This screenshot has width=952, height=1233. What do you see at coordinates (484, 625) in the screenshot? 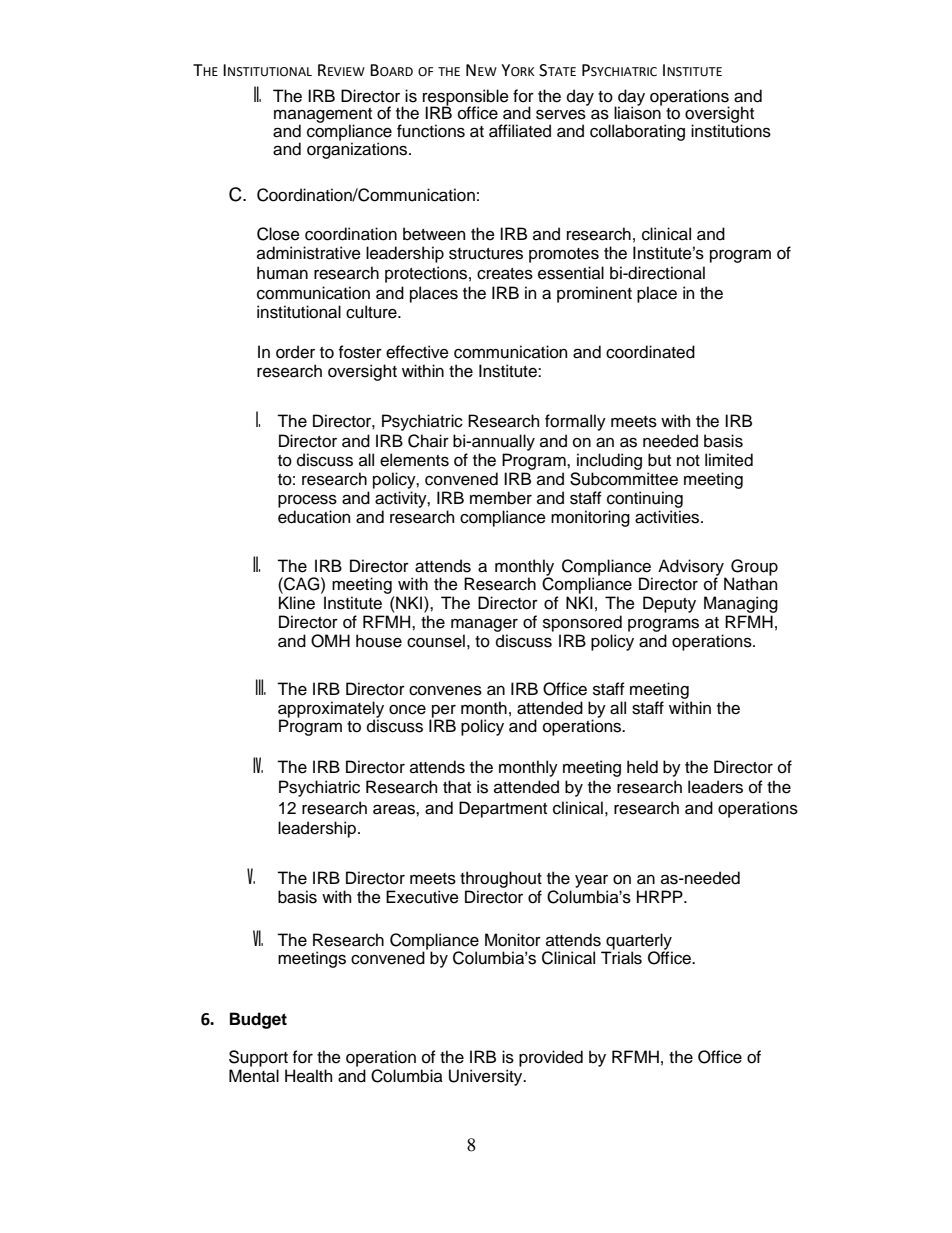
I see `manager` at bounding box center [484, 625].
